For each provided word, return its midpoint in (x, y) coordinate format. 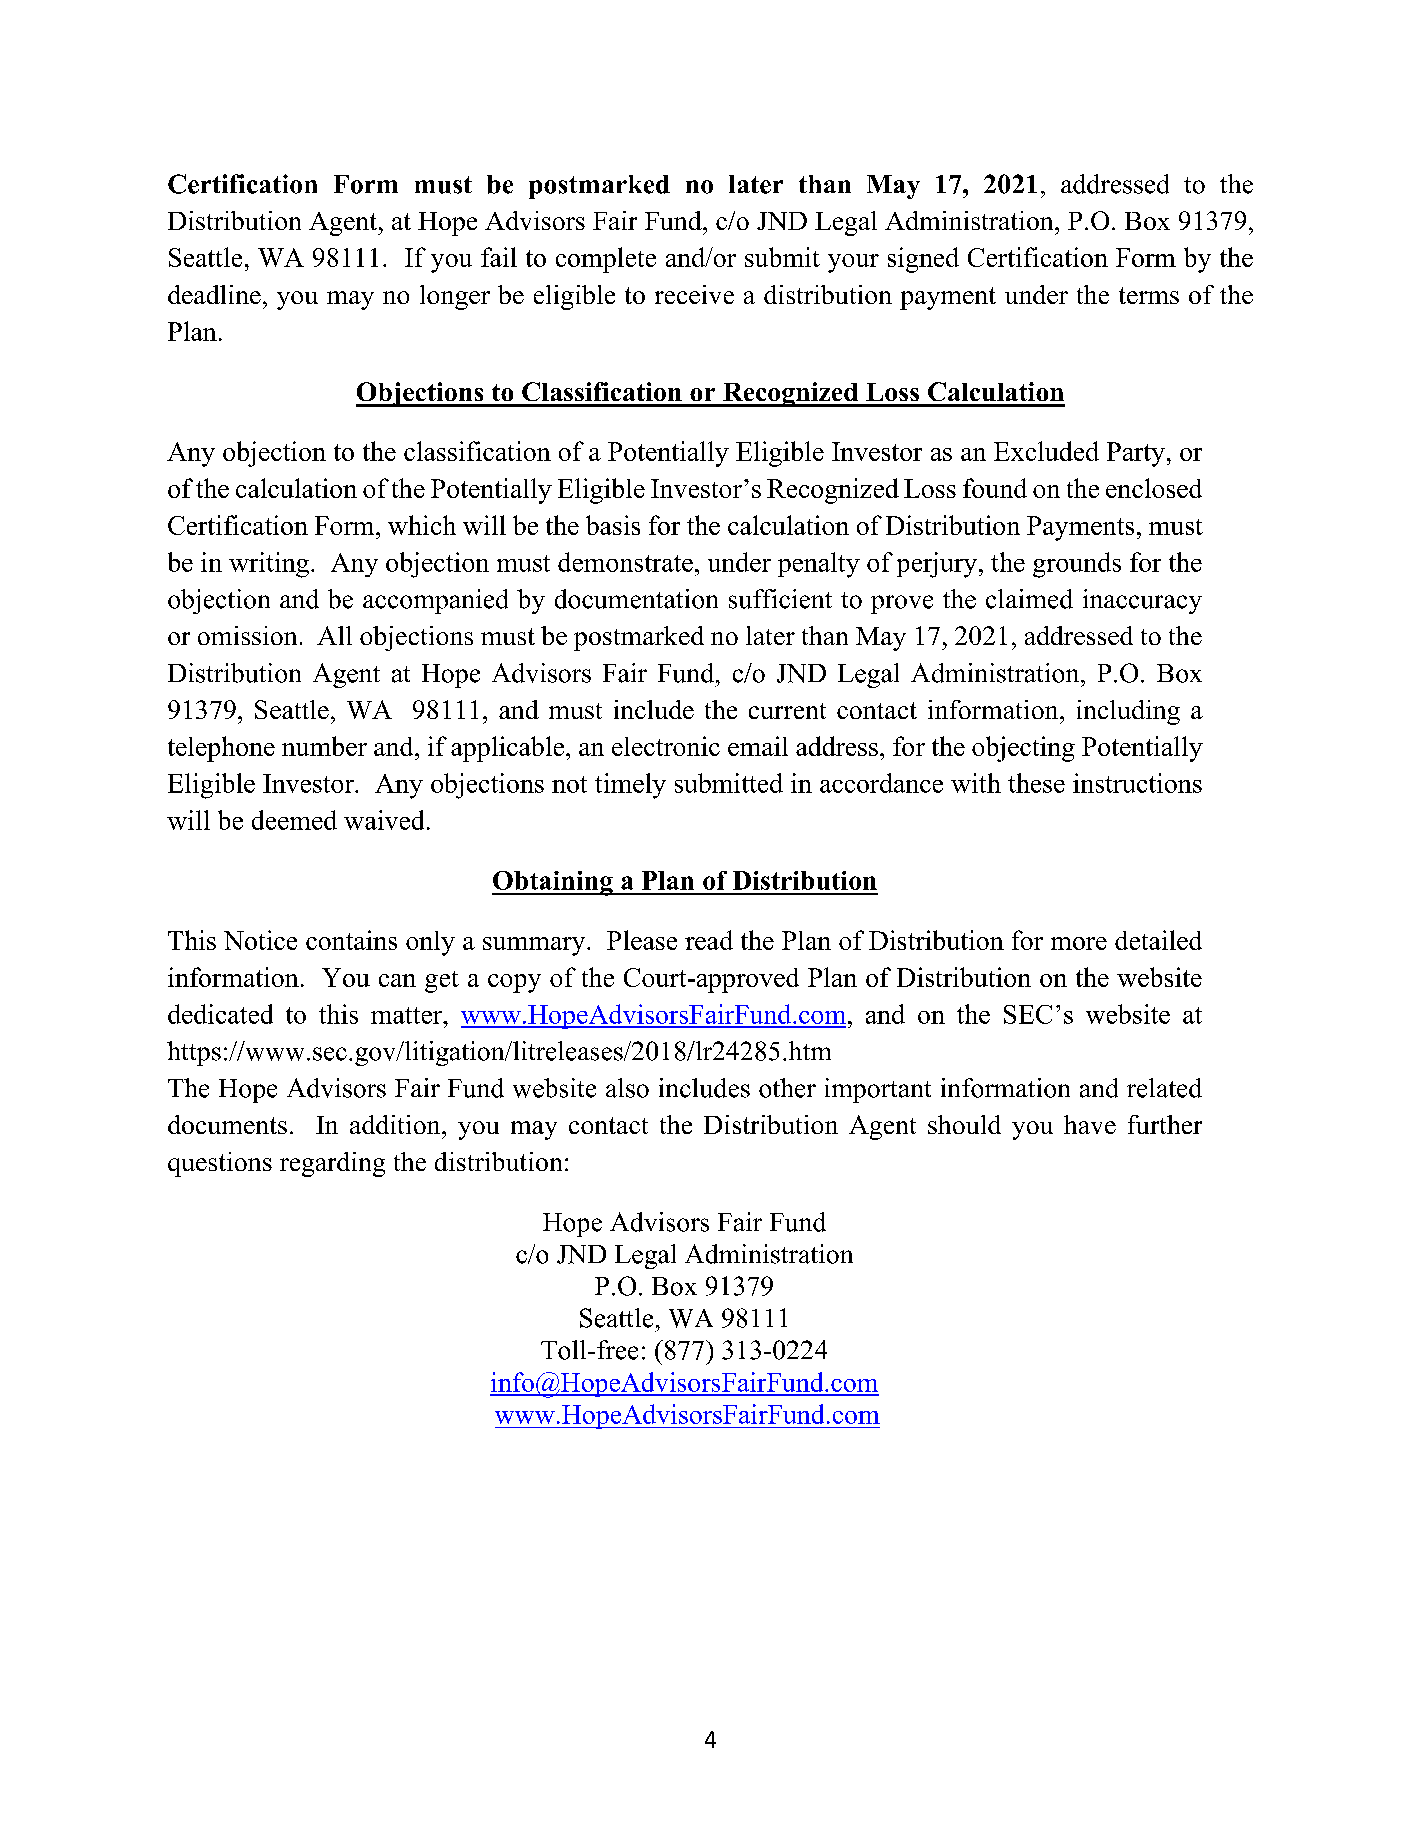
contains (351, 940)
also (627, 1088)
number (324, 746)
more (1079, 943)
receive (694, 294)
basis (613, 525)
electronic (666, 746)
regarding (332, 1164)
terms (1149, 295)
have (1090, 1124)
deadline (214, 294)
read (709, 940)
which (422, 525)
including (1128, 712)
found (995, 488)
